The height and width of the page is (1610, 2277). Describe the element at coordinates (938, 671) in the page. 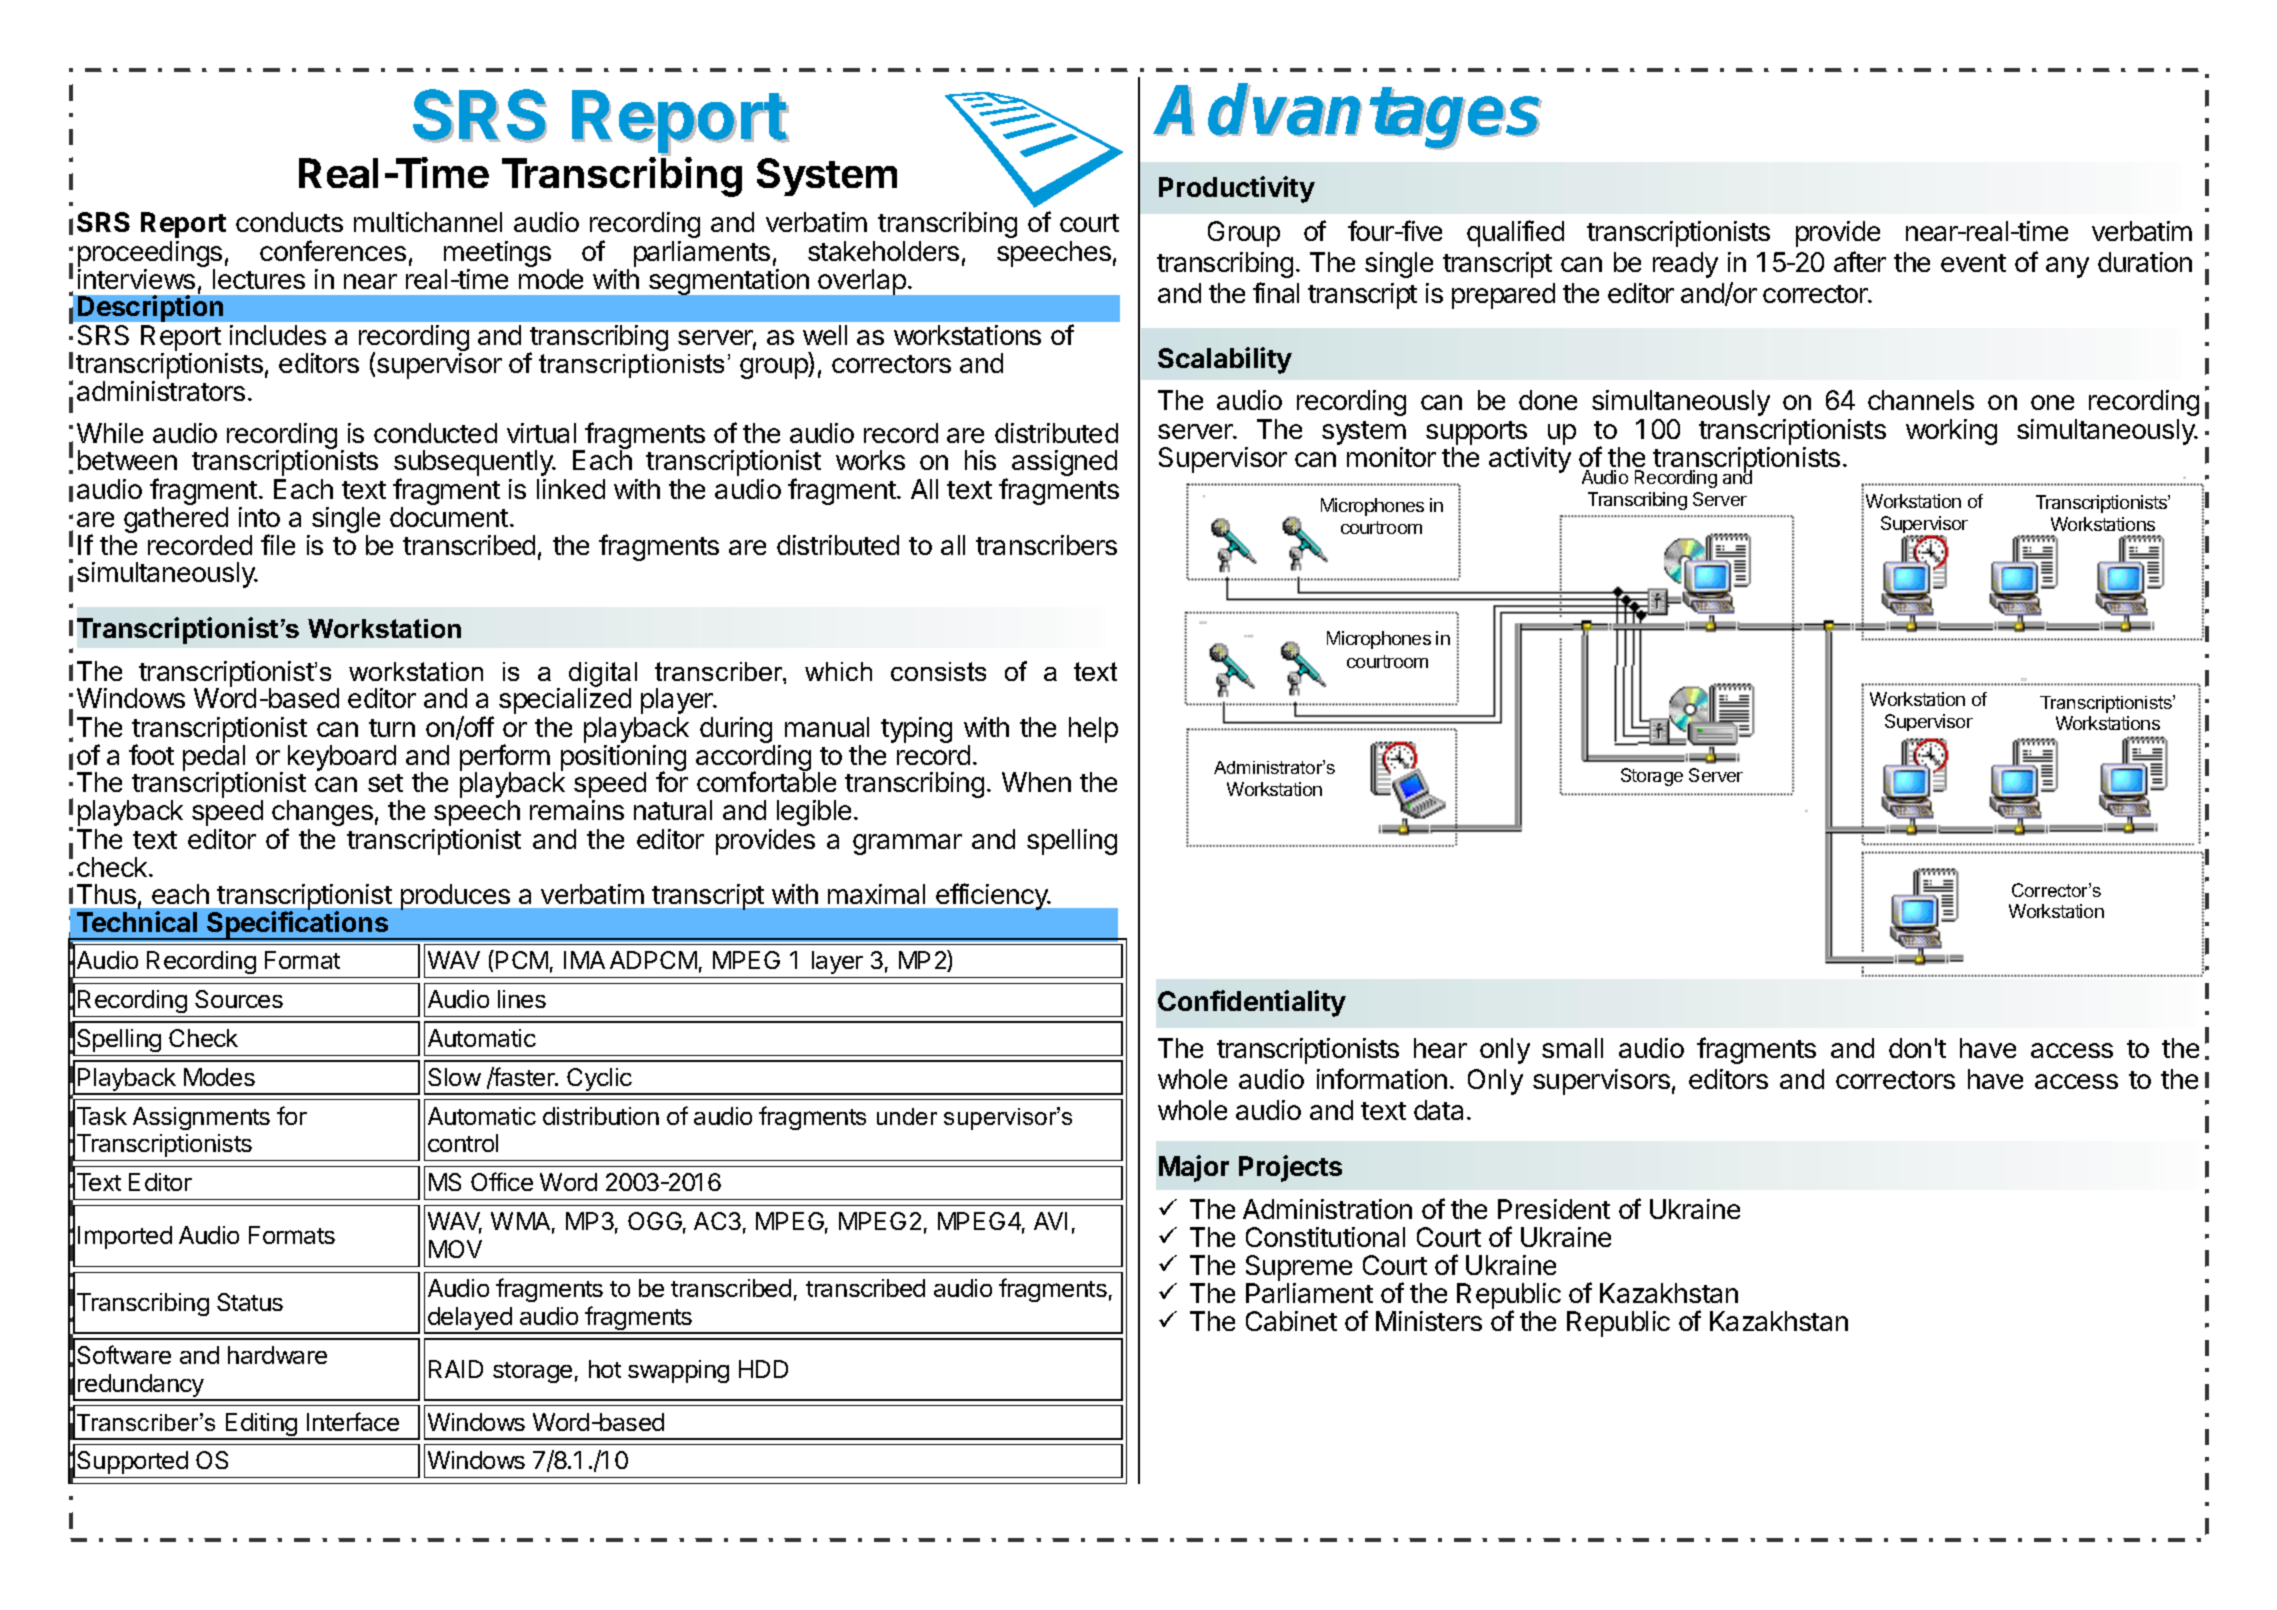

I see `consists` at that location.
